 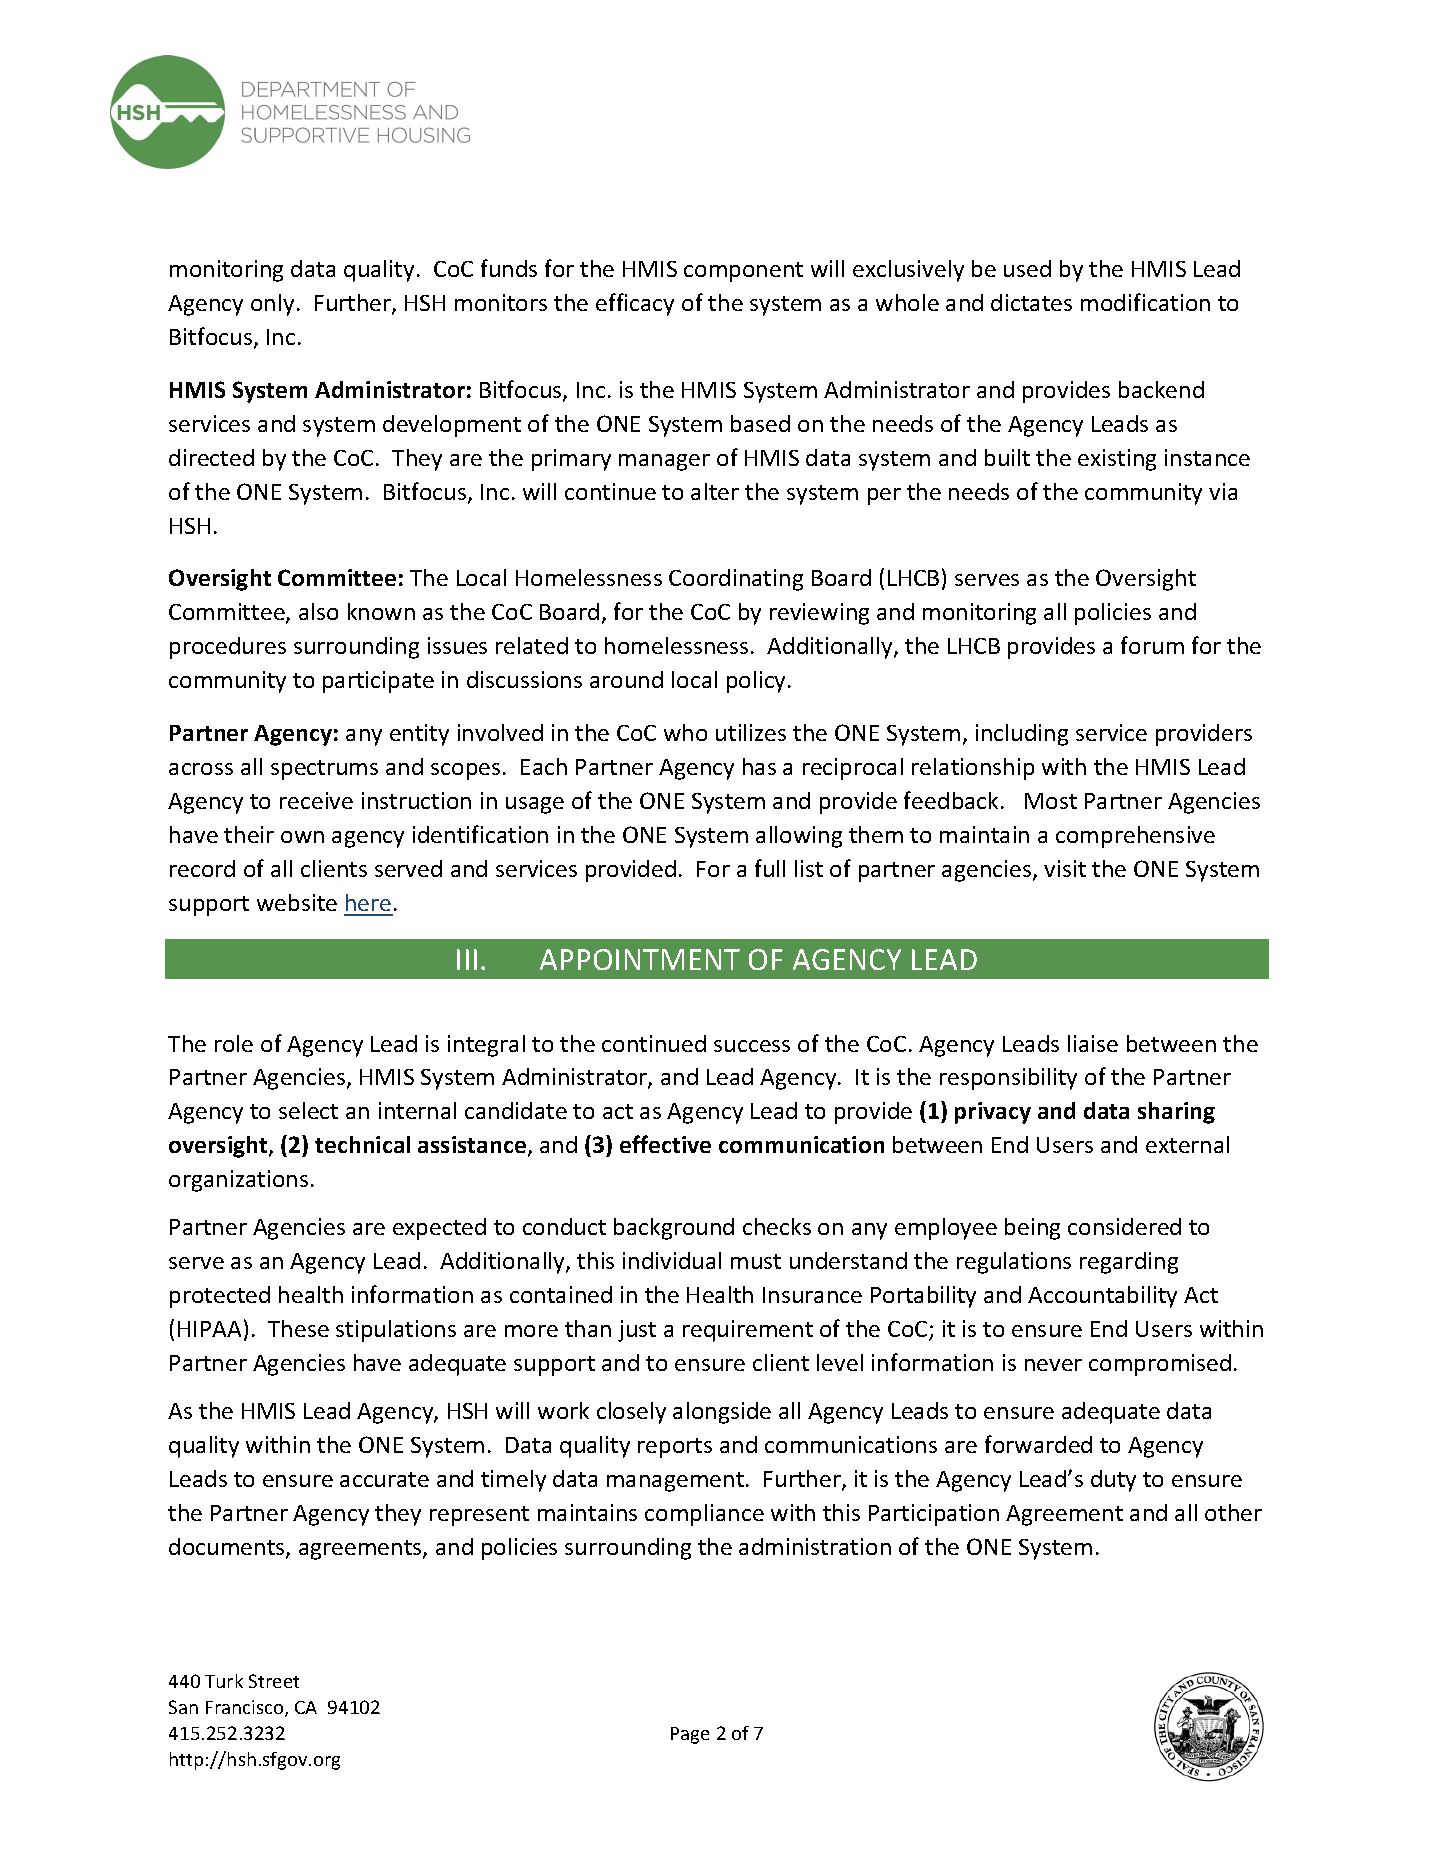 I want to click on Street, so click(x=274, y=1681).
